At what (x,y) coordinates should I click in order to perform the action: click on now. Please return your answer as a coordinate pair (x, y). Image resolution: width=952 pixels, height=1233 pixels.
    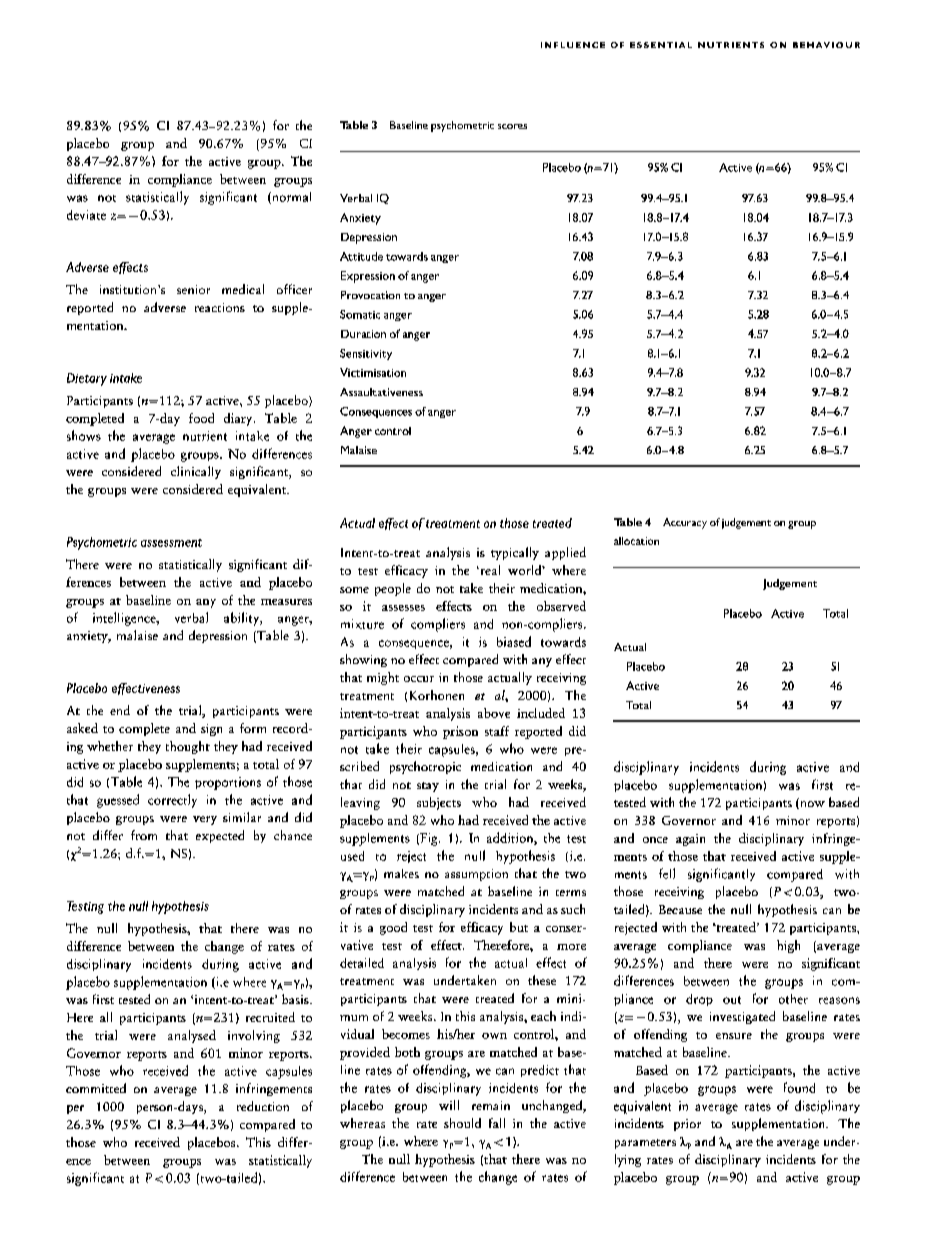
    Looking at the image, I should click on (811, 805).
